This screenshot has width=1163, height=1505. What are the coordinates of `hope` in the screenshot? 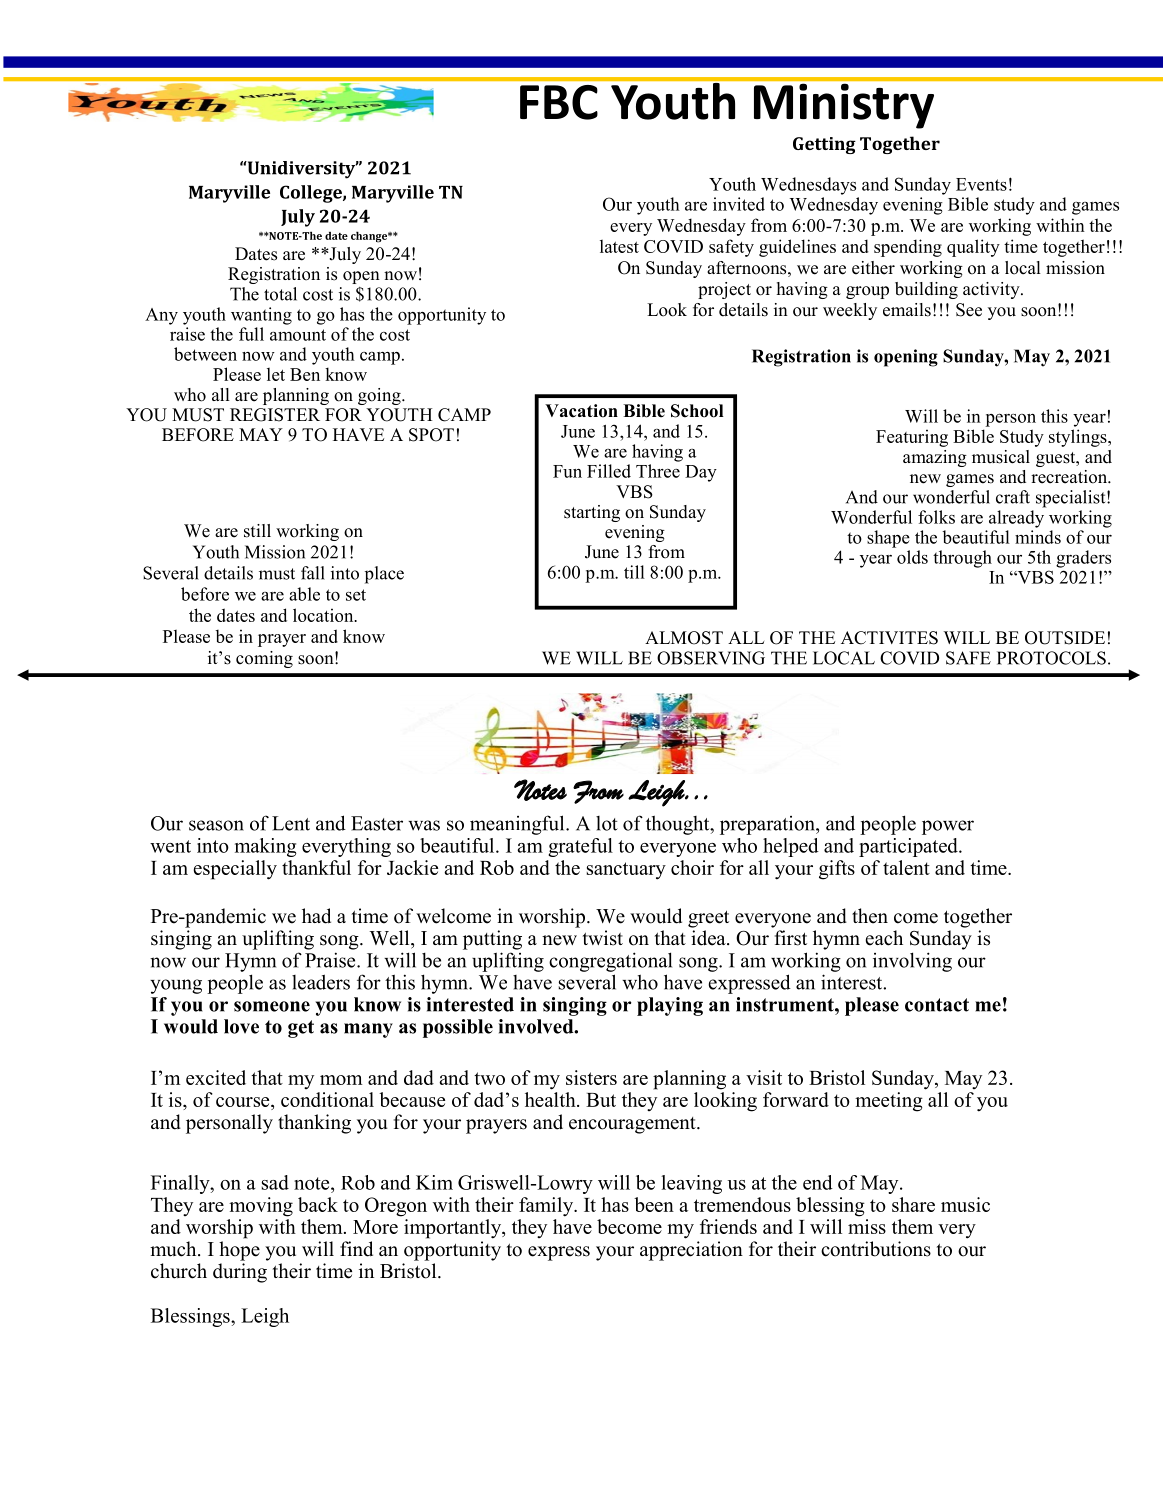 It's located at (239, 1251).
